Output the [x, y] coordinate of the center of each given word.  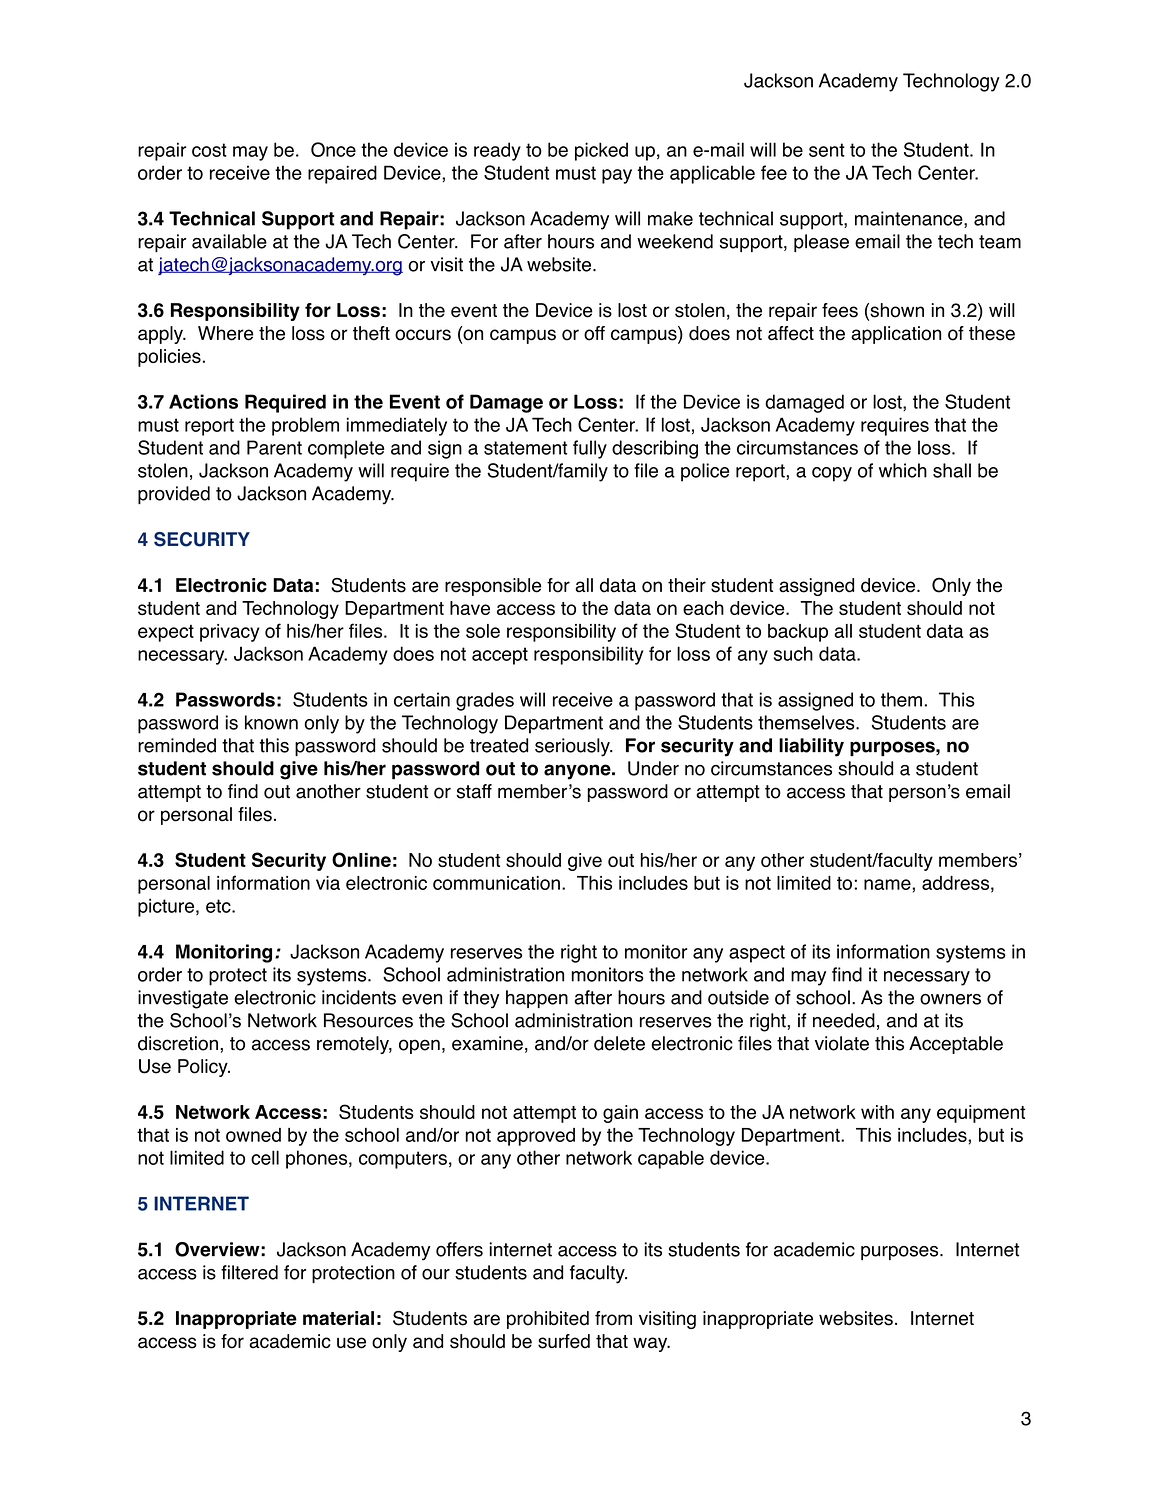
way [651, 1344]
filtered [249, 1272]
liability [811, 747]
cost [209, 150]
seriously [573, 747]
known [271, 722]
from [613, 1318]
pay [617, 176]
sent [827, 150]
